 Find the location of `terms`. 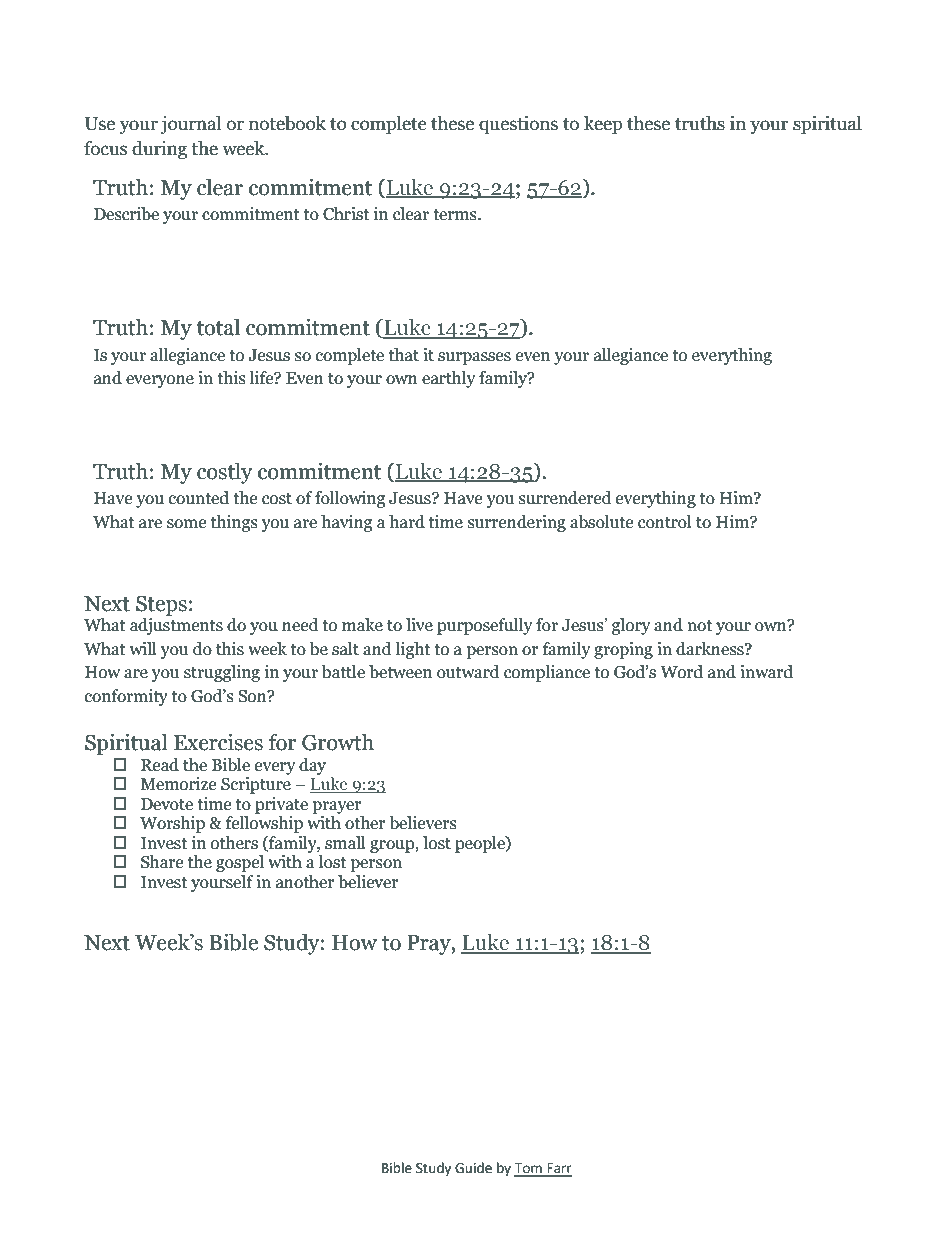

terms is located at coordinates (456, 215).
